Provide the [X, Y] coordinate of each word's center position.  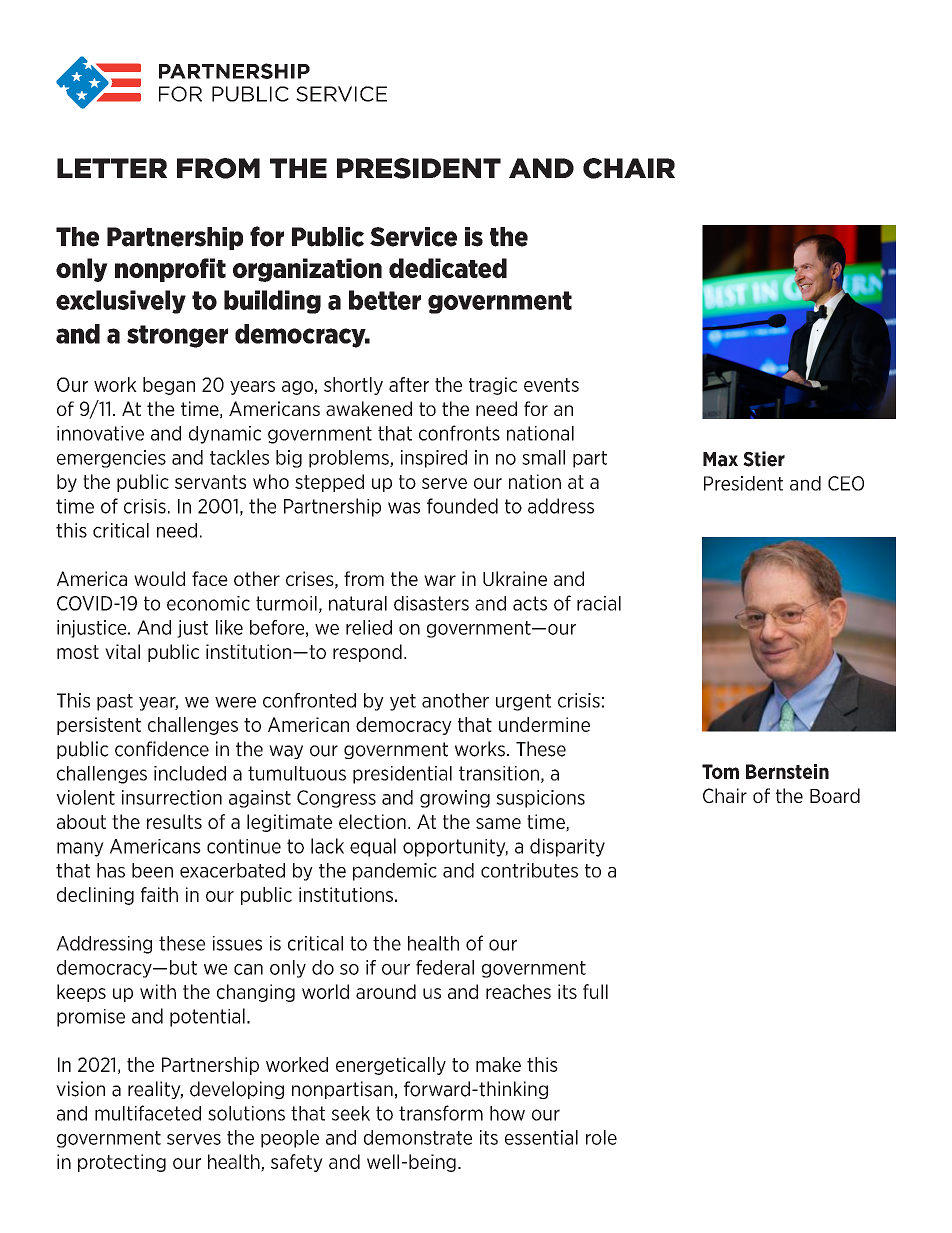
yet [403, 702]
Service [413, 237]
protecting [122, 1163]
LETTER [112, 168]
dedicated [448, 268]
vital [122, 651]
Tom [720, 771]
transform [441, 1113]
